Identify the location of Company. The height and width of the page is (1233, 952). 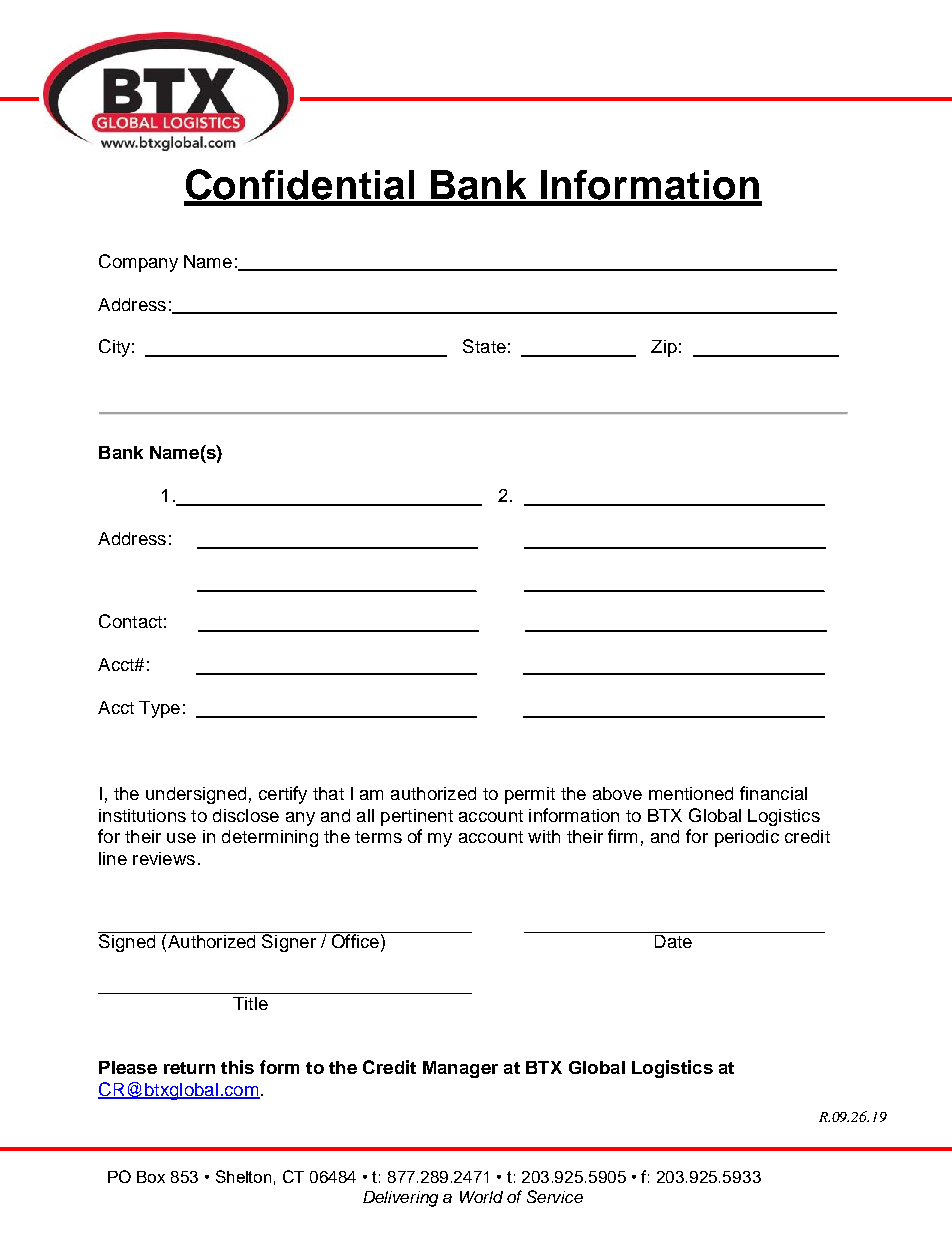
(138, 263).
